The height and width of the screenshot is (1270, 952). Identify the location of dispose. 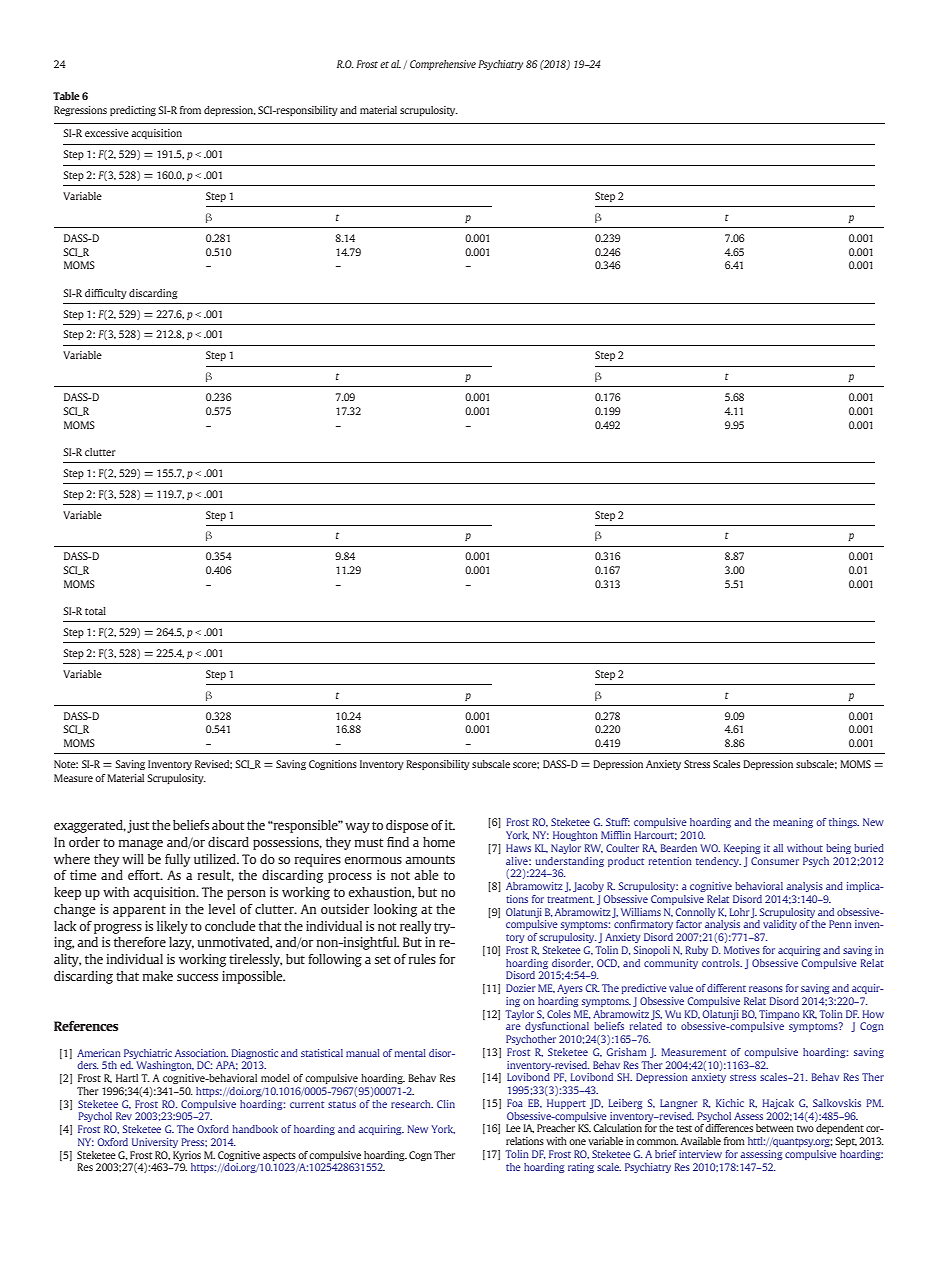
(407, 826).
